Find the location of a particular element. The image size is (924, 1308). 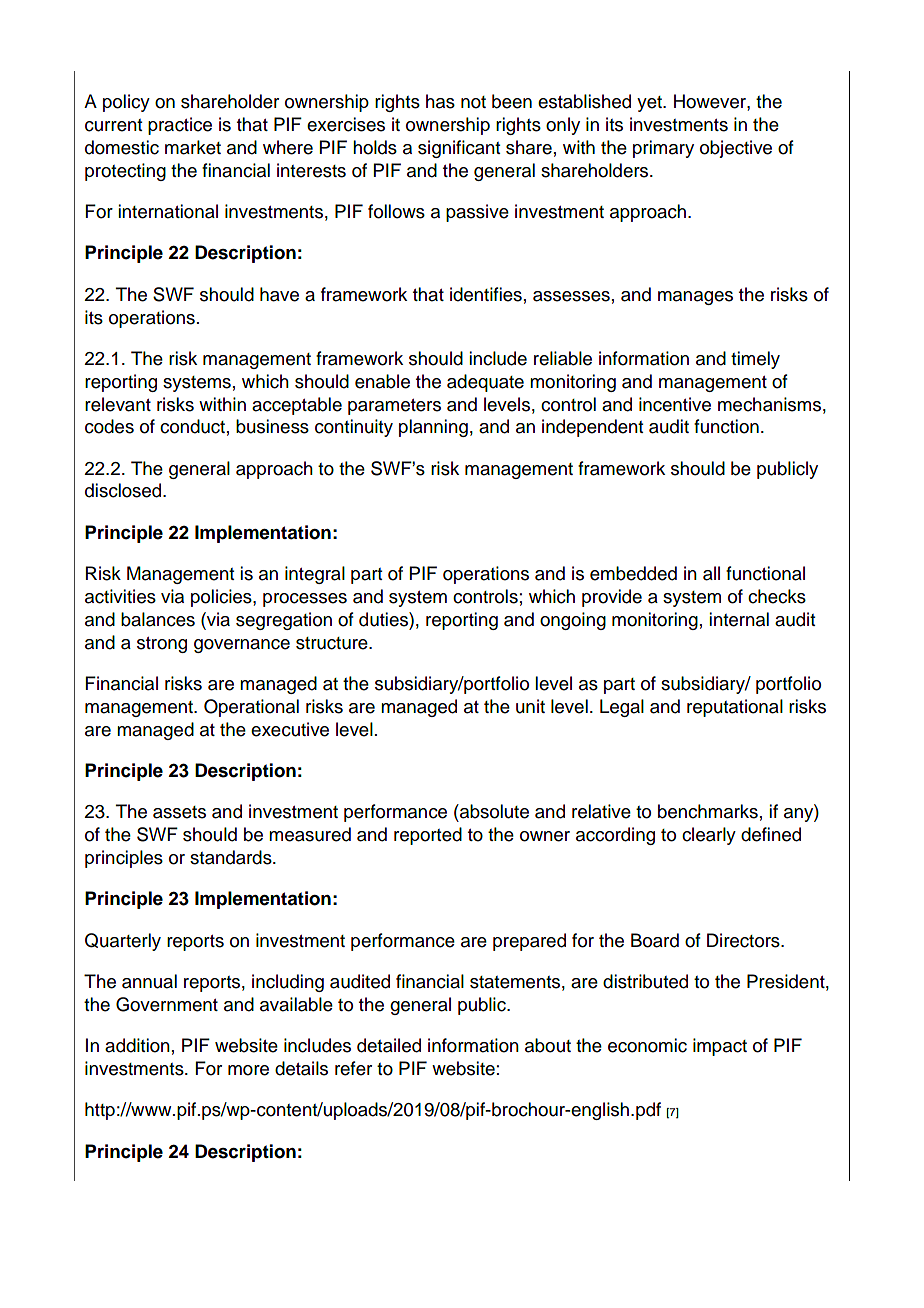

impact is located at coordinates (720, 1047).
